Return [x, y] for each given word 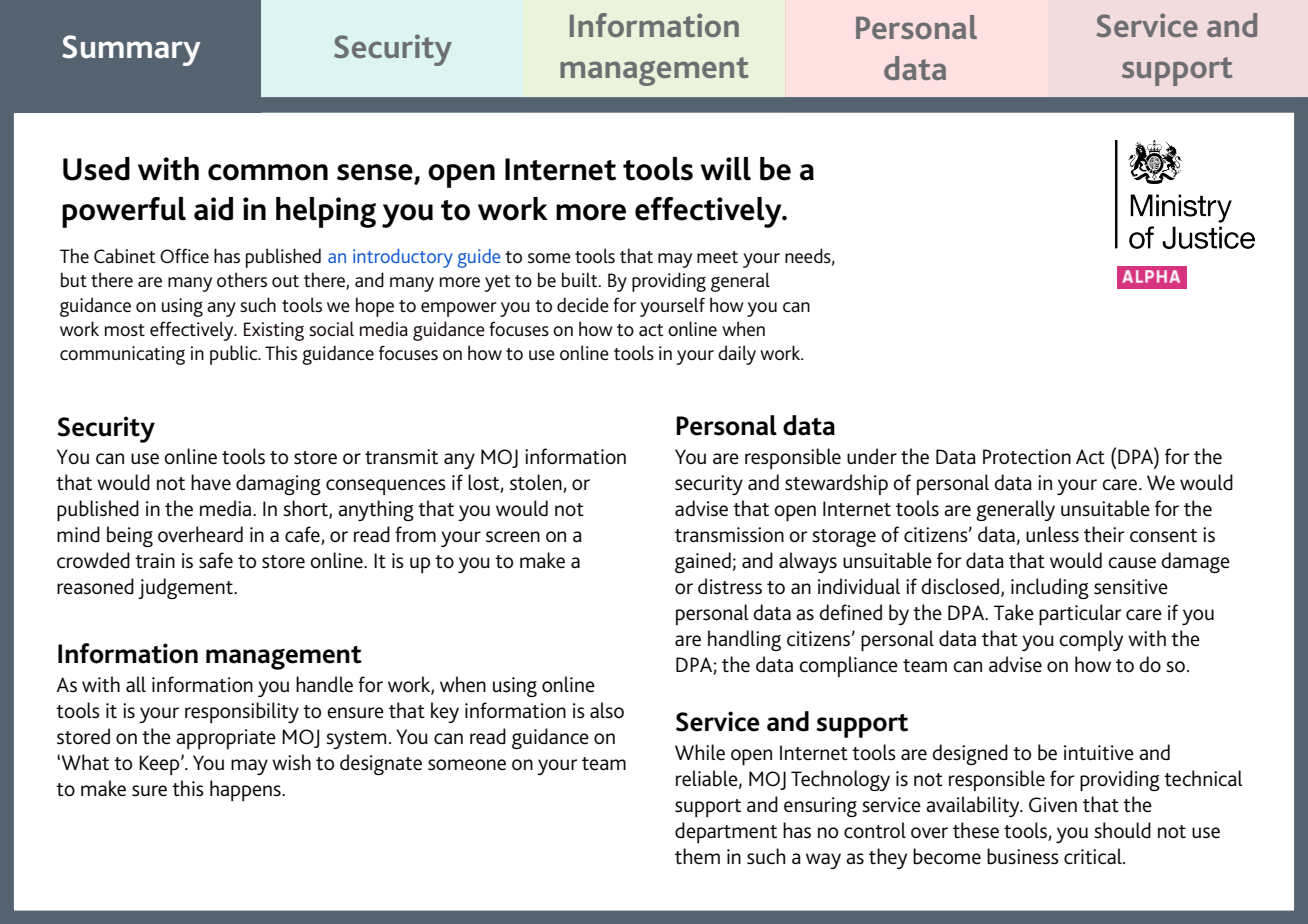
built [581, 280]
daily [737, 355]
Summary [131, 50]
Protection [1027, 457]
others [242, 280]
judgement [187, 588]
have [211, 482]
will [725, 169]
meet [717, 257]
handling [744, 640]
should [1122, 830]
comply [1091, 640]
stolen [536, 482]
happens [246, 790]
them [697, 856]
